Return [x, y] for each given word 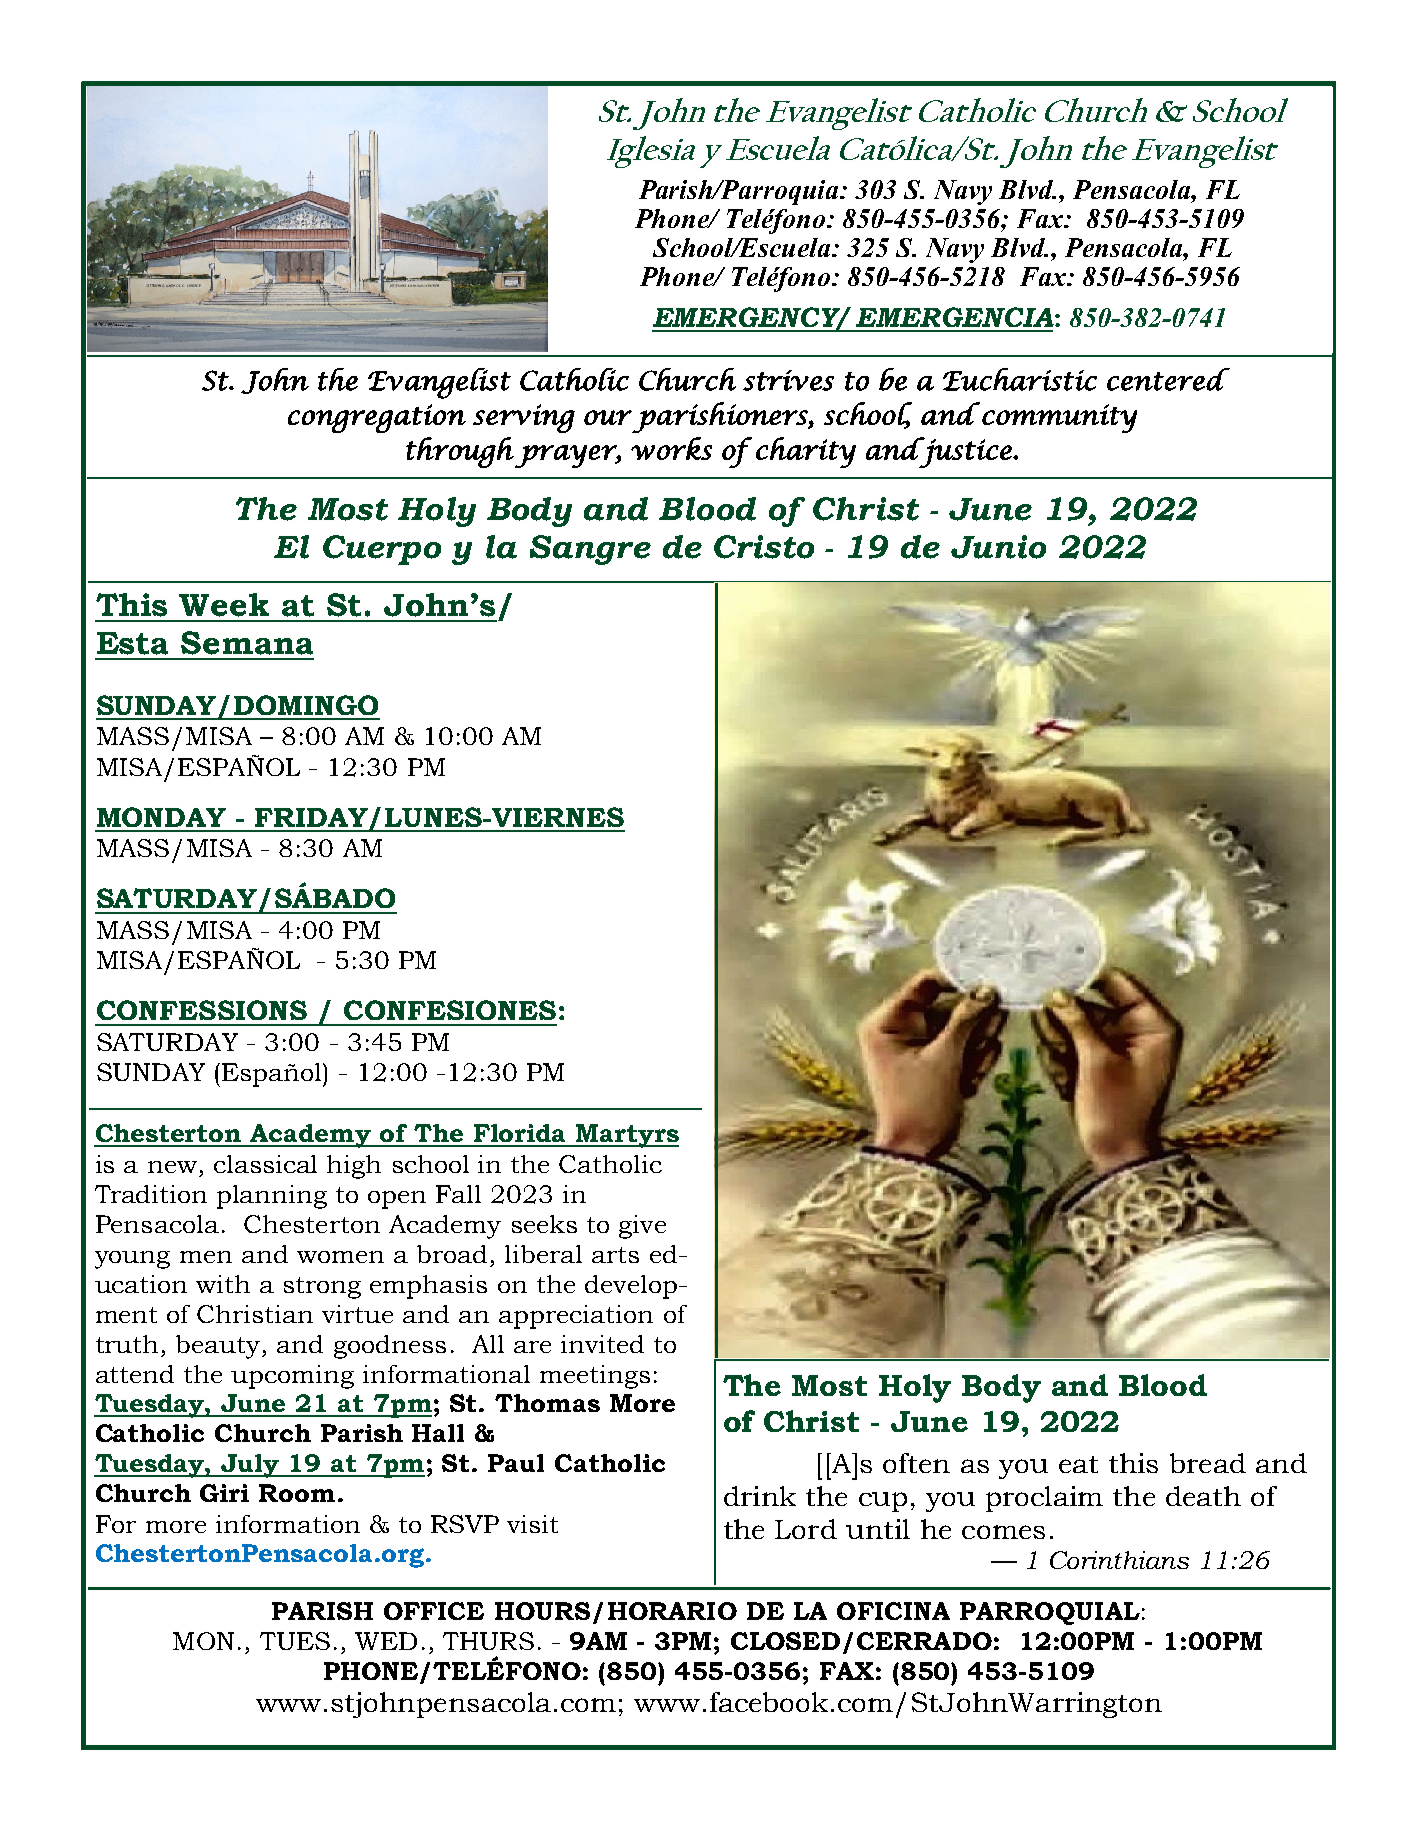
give [642, 1227]
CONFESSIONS [202, 1010]
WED [386, 1641]
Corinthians [1119, 1560]
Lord [806, 1529]
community [1059, 418]
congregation [377, 418]
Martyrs [626, 1136]
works [671, 448]
